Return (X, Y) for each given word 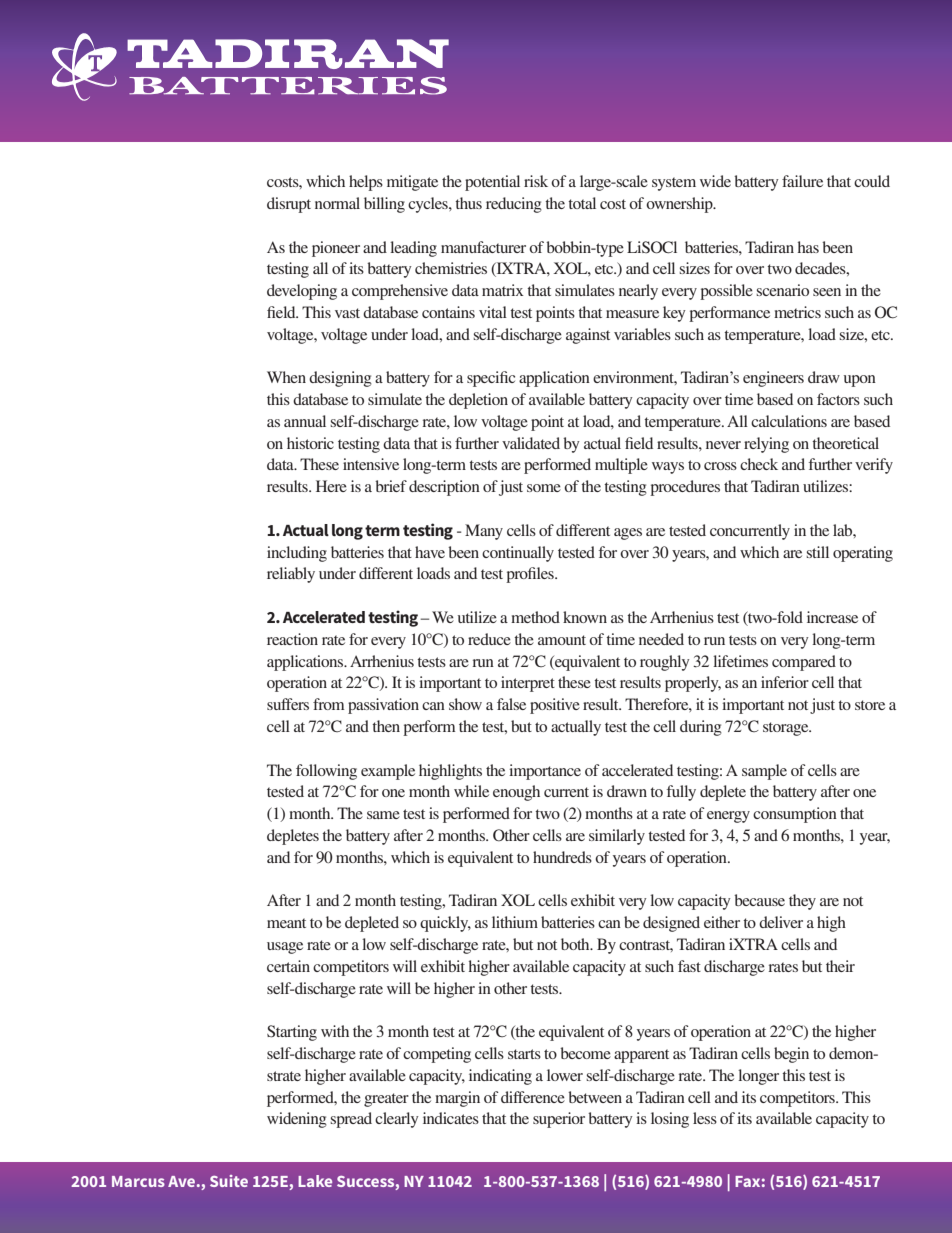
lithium (515, 922)
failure (802, 181)
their (840, 966)
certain (288, 966)
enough (516, 793)
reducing (514, 205)
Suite (229, 1181)
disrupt (289, 205)
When (286, 377)
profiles (531, 575)
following (326, 772)
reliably (291, 575)
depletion (478, 401)
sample (764, 772)
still (817, 552)
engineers (773, 379)
